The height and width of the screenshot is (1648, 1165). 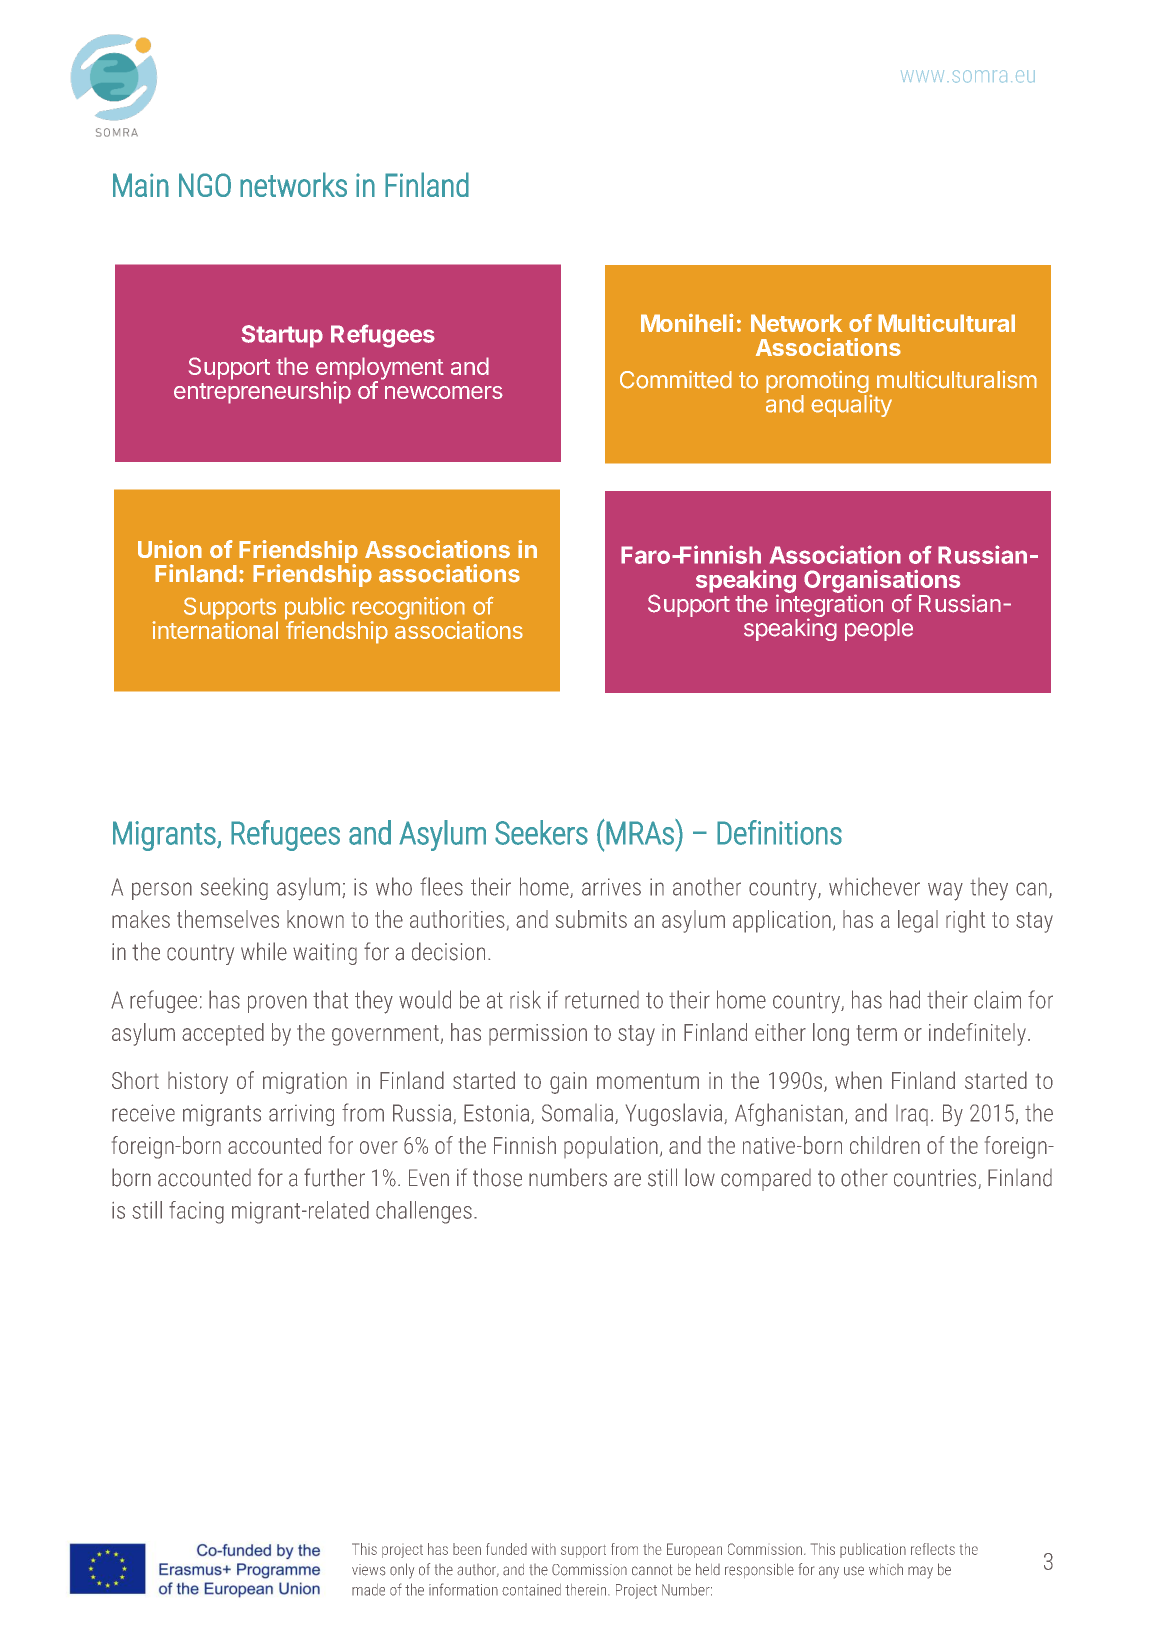 What do you see at coordinates (818, 383) in the screenshot?
I see `promoting` at bounding box center [818, 383].
